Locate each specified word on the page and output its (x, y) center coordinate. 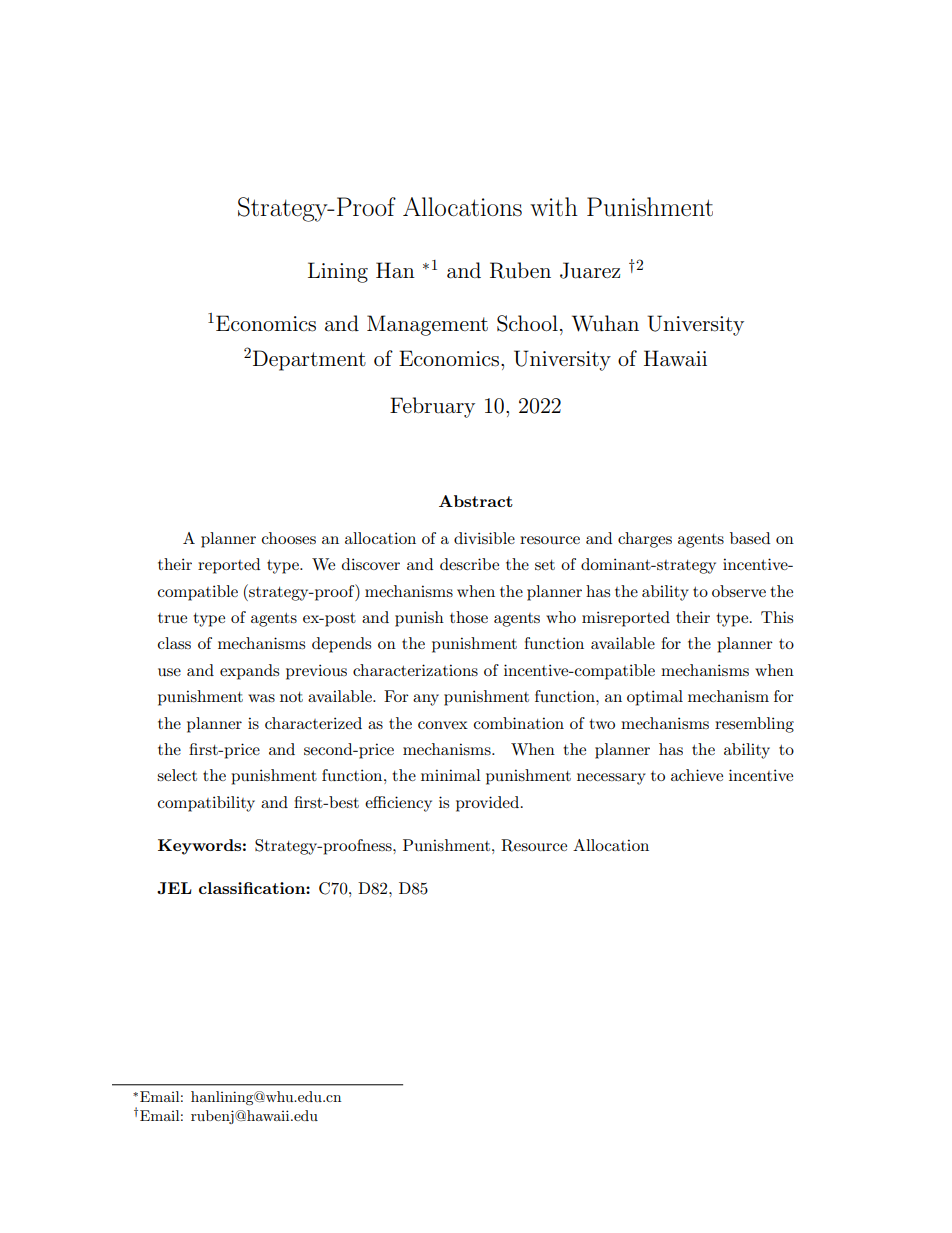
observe (739, 591)
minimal (451, 775)
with (554, 206)
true (172, 618)
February (432, 407)
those (469, 617)
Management (427, 325)
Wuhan (605, 323)
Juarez (590, 270)
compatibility (206, 804)
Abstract (476, 501)
